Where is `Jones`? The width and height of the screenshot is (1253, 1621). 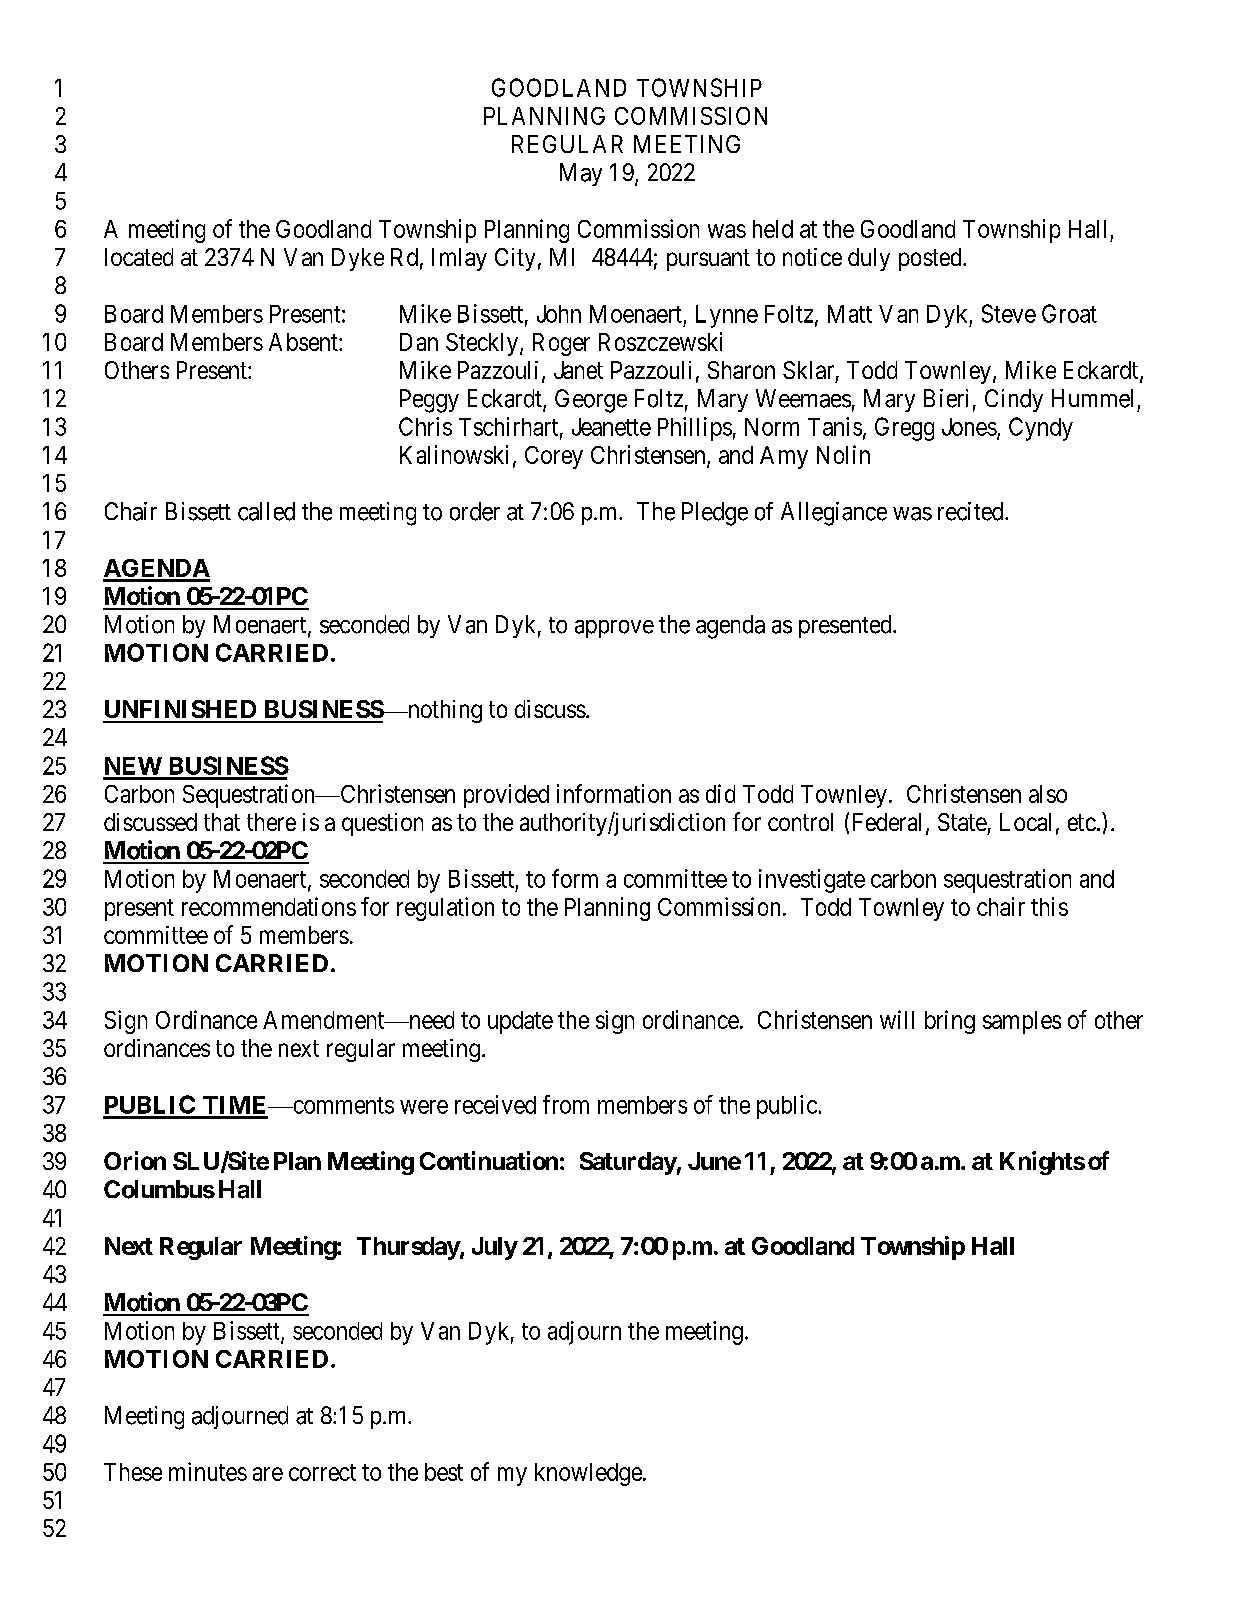
Jones is located at coordinates (969, 427).
